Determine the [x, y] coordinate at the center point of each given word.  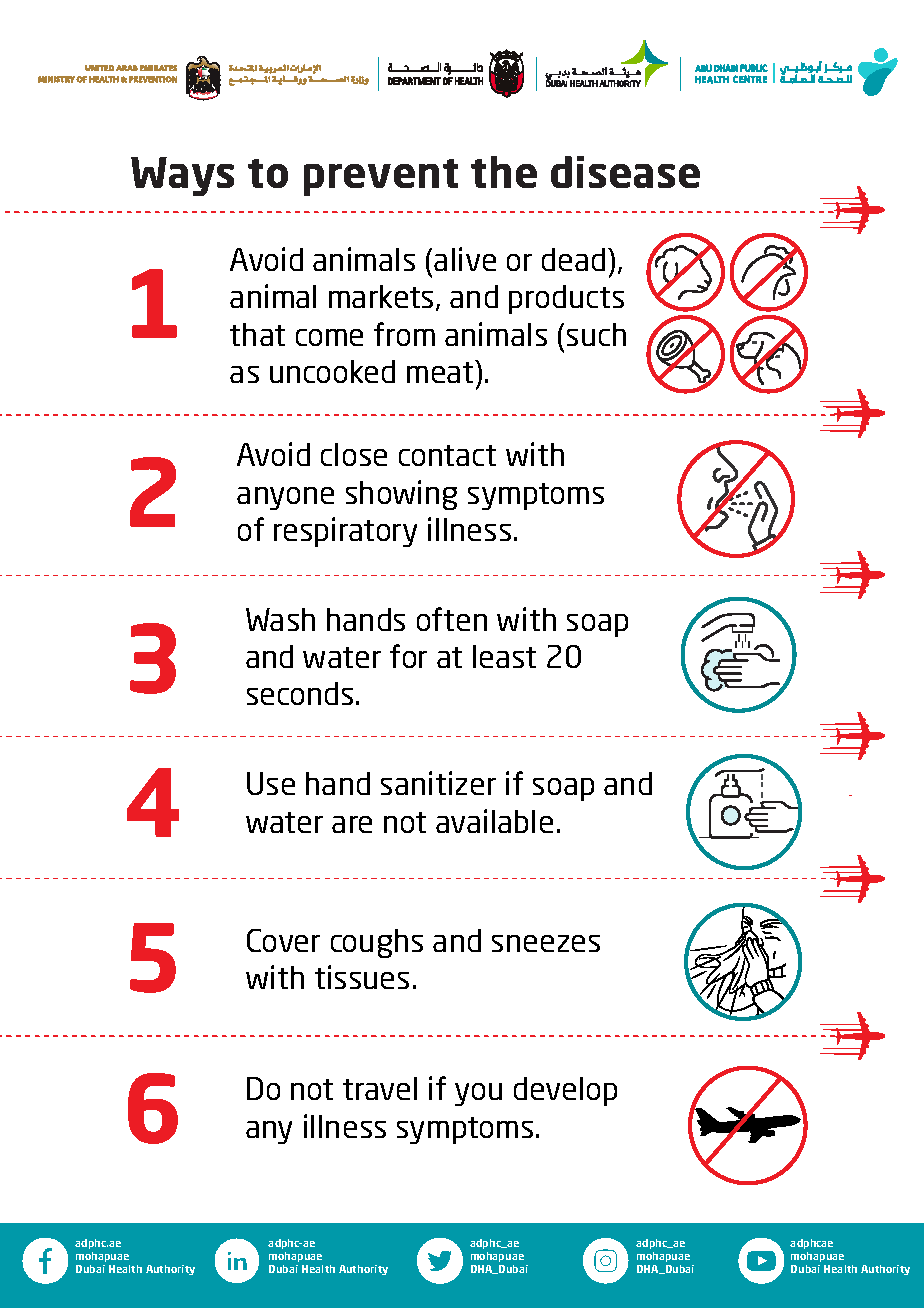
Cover [283, 940]
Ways [182, 176]
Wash [280, 619]
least [504, 656]
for [408, 656]
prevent [381, 177]
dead [573, 259]
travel [380, 1088]
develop [565, 1091]
